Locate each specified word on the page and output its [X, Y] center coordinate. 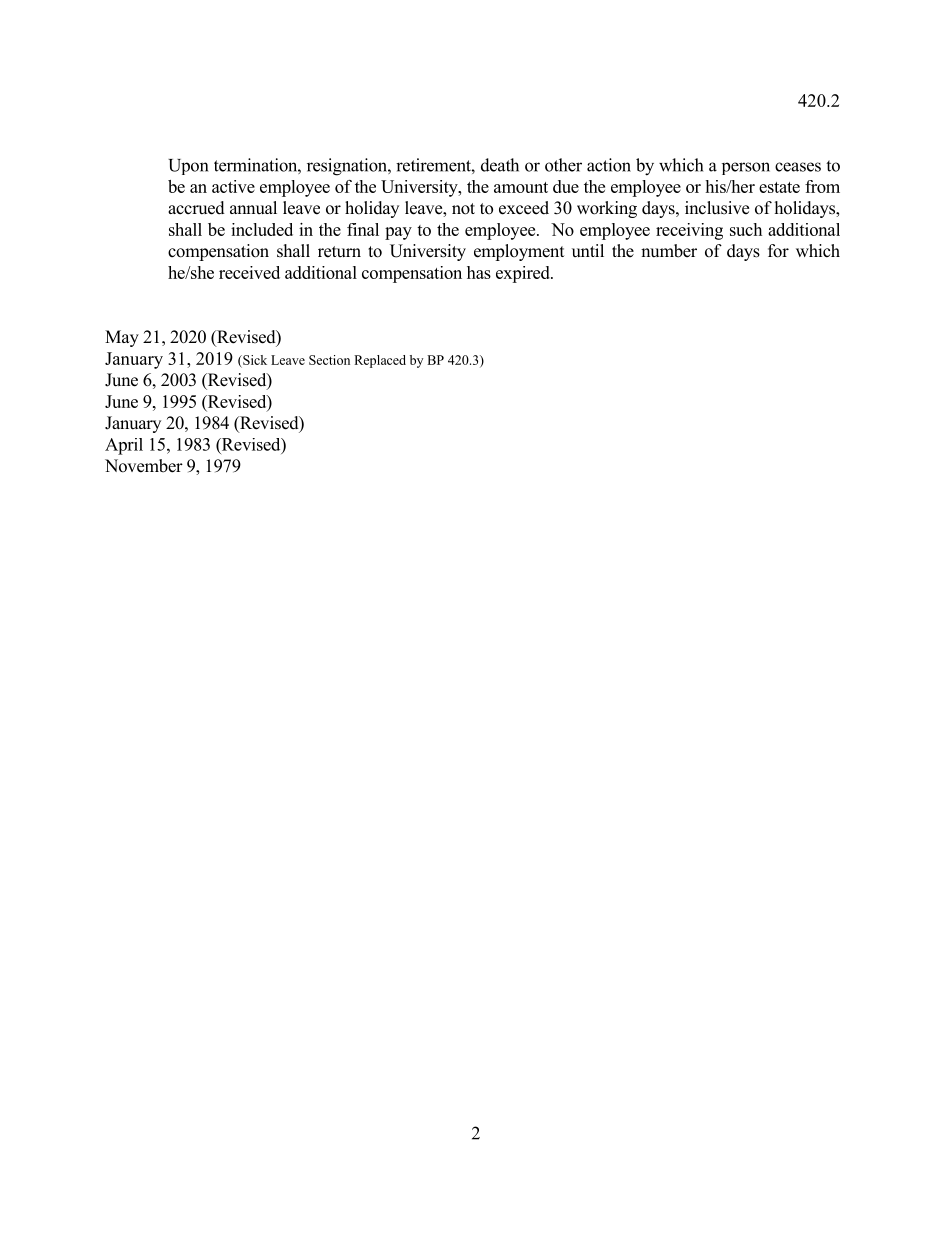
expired [524, 274]
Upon [188, 167]
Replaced [380, 361]
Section [329, 360]
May [122, 338]
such [746, 229]
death [500, 165]
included [262, 229]
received [249, 272]
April [124, 446]
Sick [254, 360]
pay [398, 233]
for [778, 251]
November [144, 466]
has [479, 272]
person [746, 168]
